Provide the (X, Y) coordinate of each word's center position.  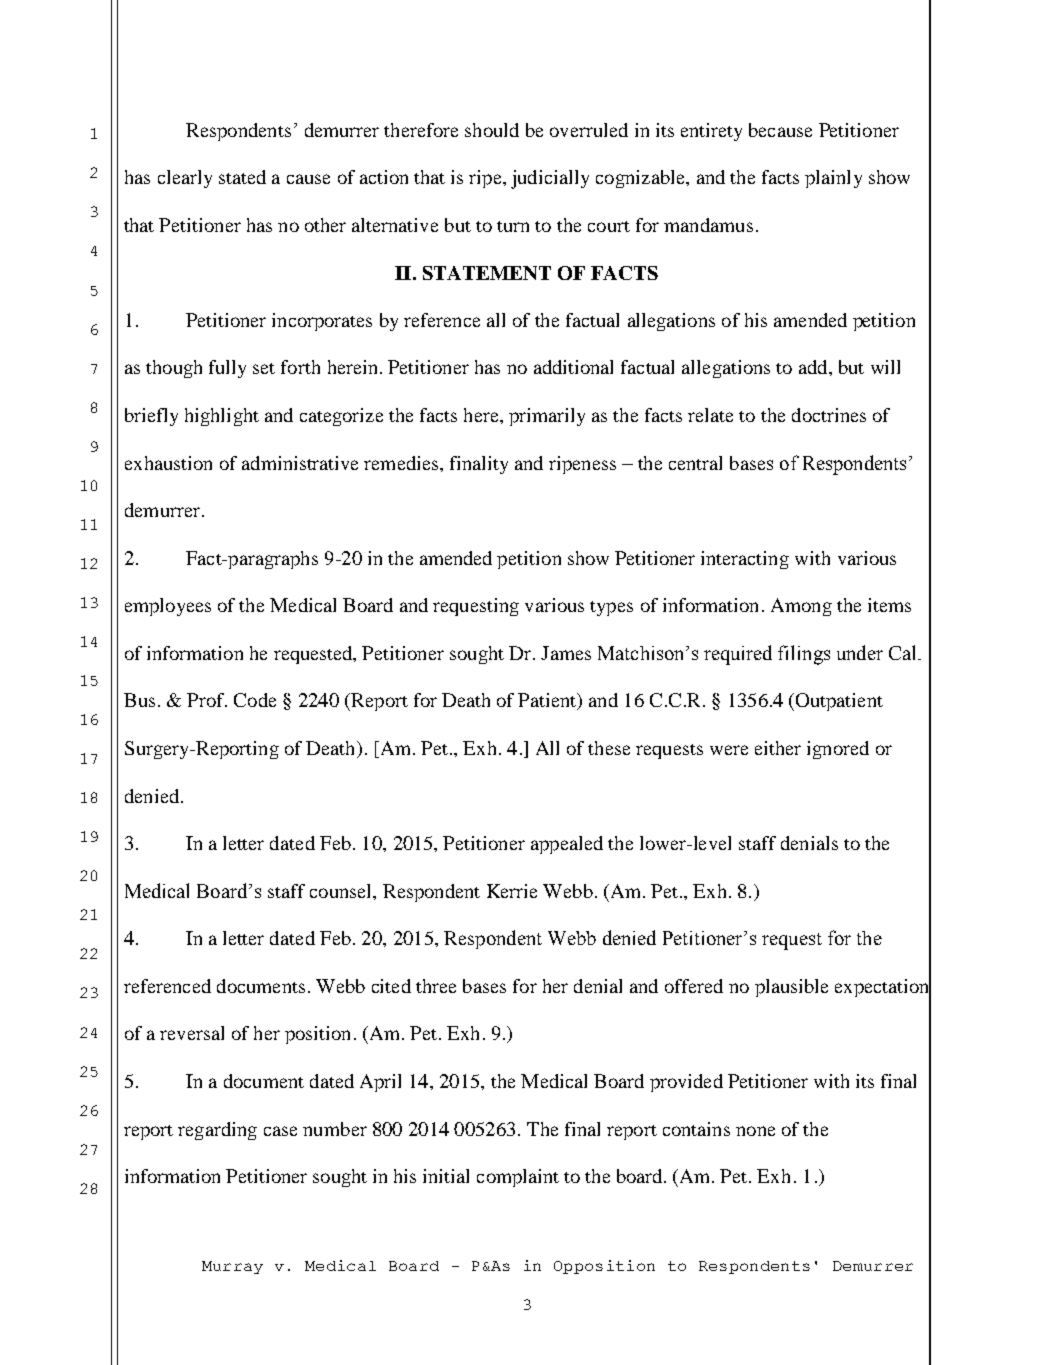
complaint (518, 1178)
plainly (833, 179)
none (755, 1131)
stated (242, 177)
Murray (232, 1267)
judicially (550, 179)
